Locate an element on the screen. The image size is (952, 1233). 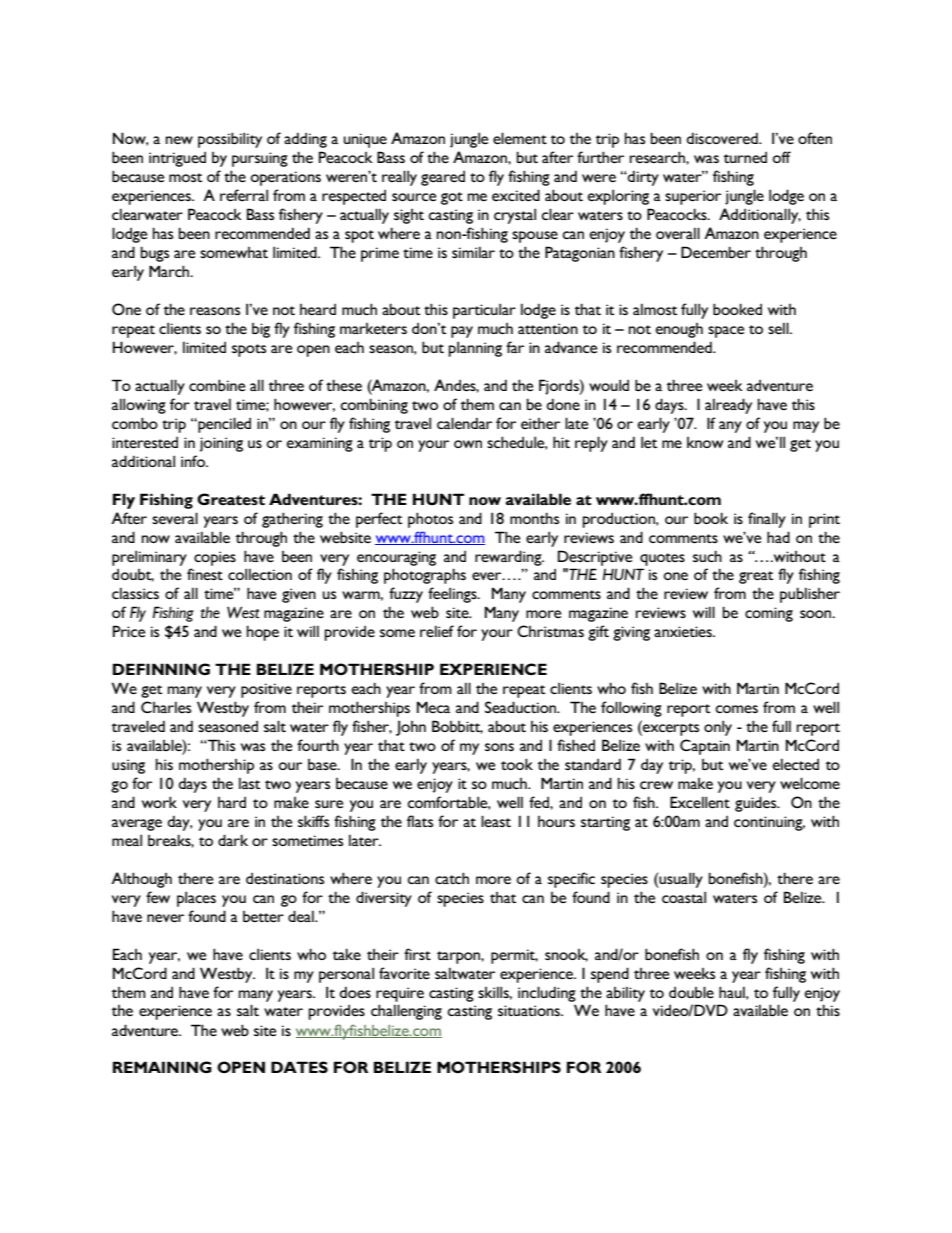
situations is located at coordinates (530, 1010).
